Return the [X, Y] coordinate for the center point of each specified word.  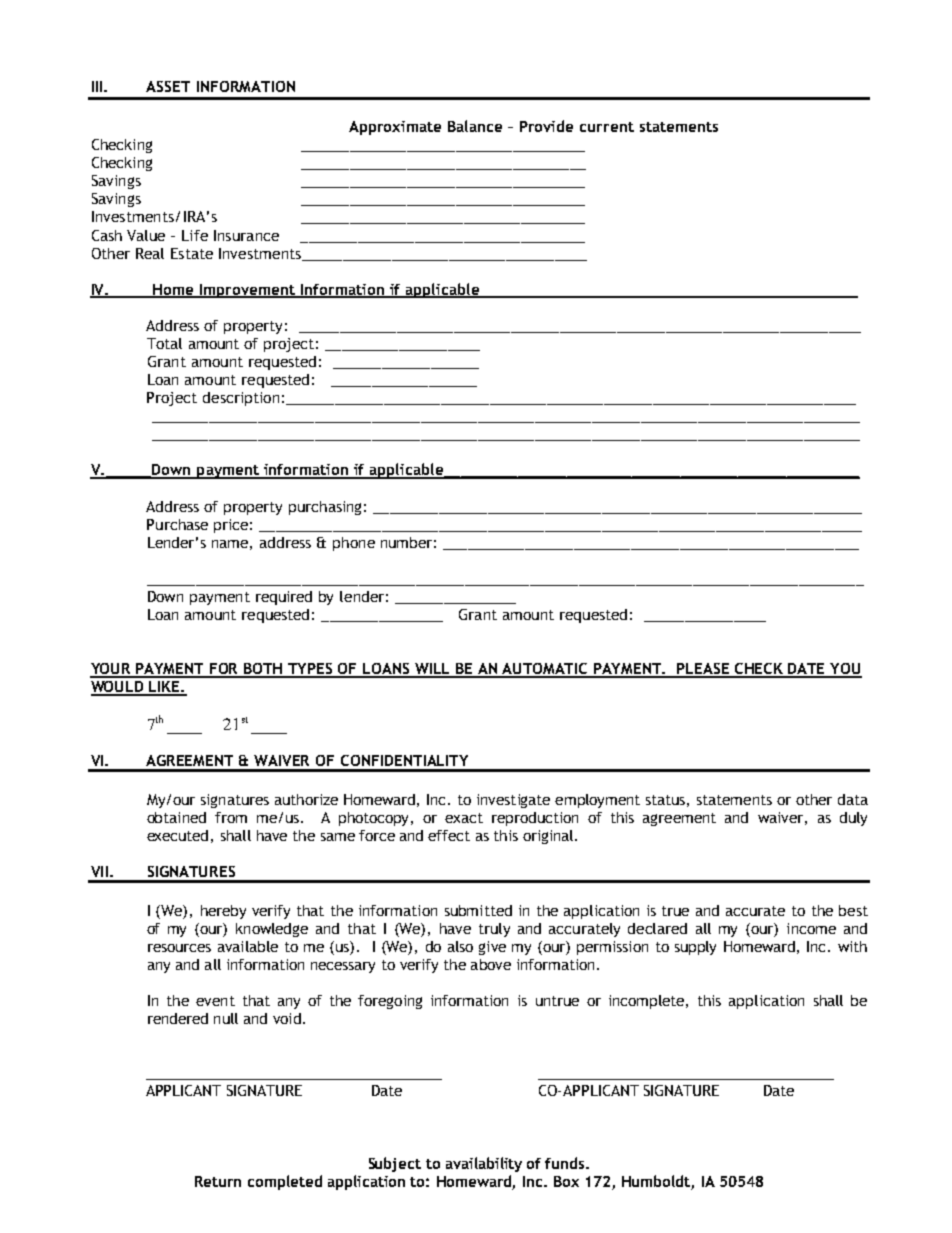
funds [566, 1163]
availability [484, 1164]
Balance [475, 126]
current [607, 127]
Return [218, 1181]
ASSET [168, 86]
